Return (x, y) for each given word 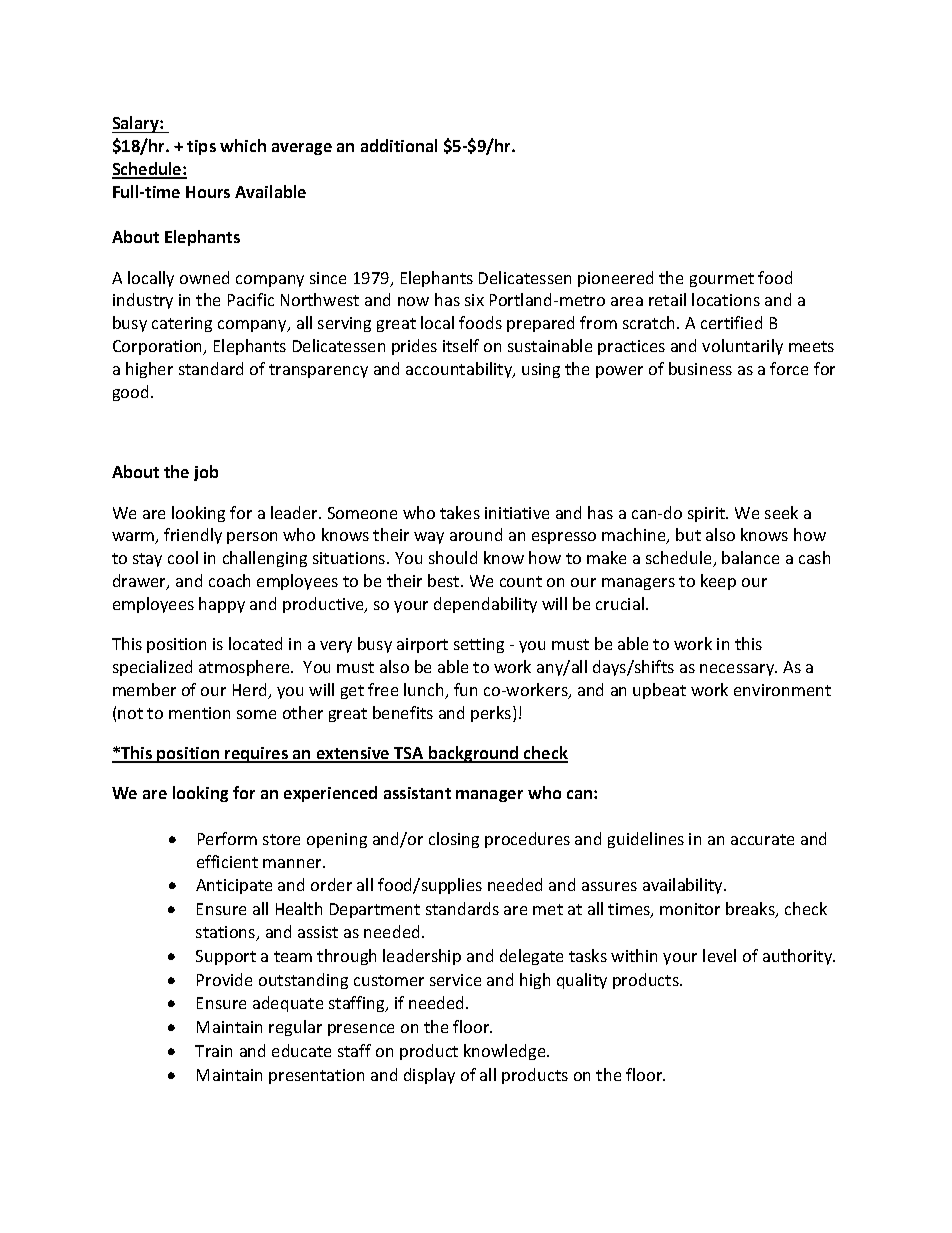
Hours (208, 192)
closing (454, 840)
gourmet (722, 280)
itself (461, 345)
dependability (485, 605)
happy (222, 605)
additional (399, 145)
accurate (762, 839)
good (130, 393)
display (429, 1076)
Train (213, 1051)
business (700, 368)
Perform (227, 838)
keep (718, 582)
